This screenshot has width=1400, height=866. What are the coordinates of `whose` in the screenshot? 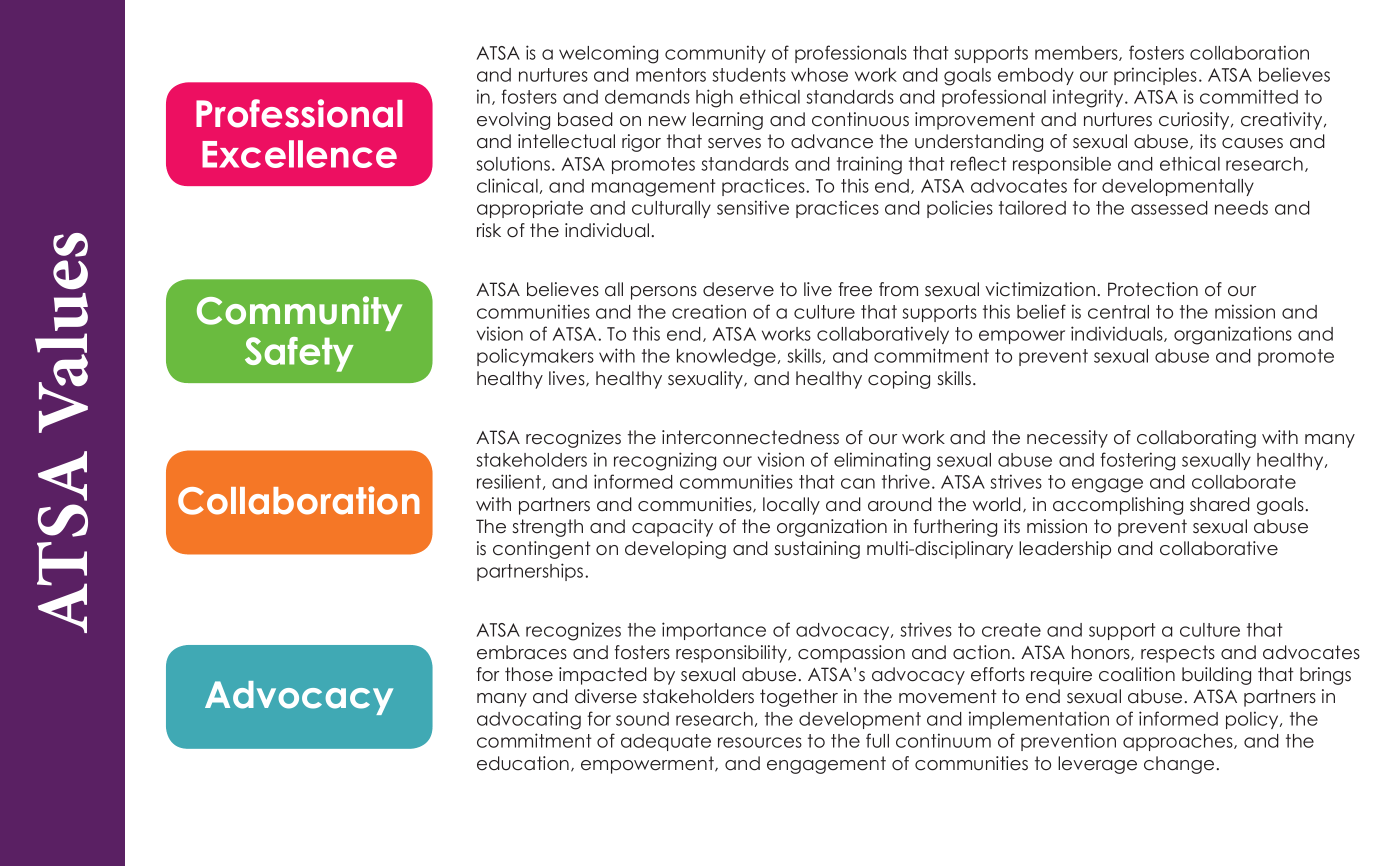 It's located at (819, 75).
